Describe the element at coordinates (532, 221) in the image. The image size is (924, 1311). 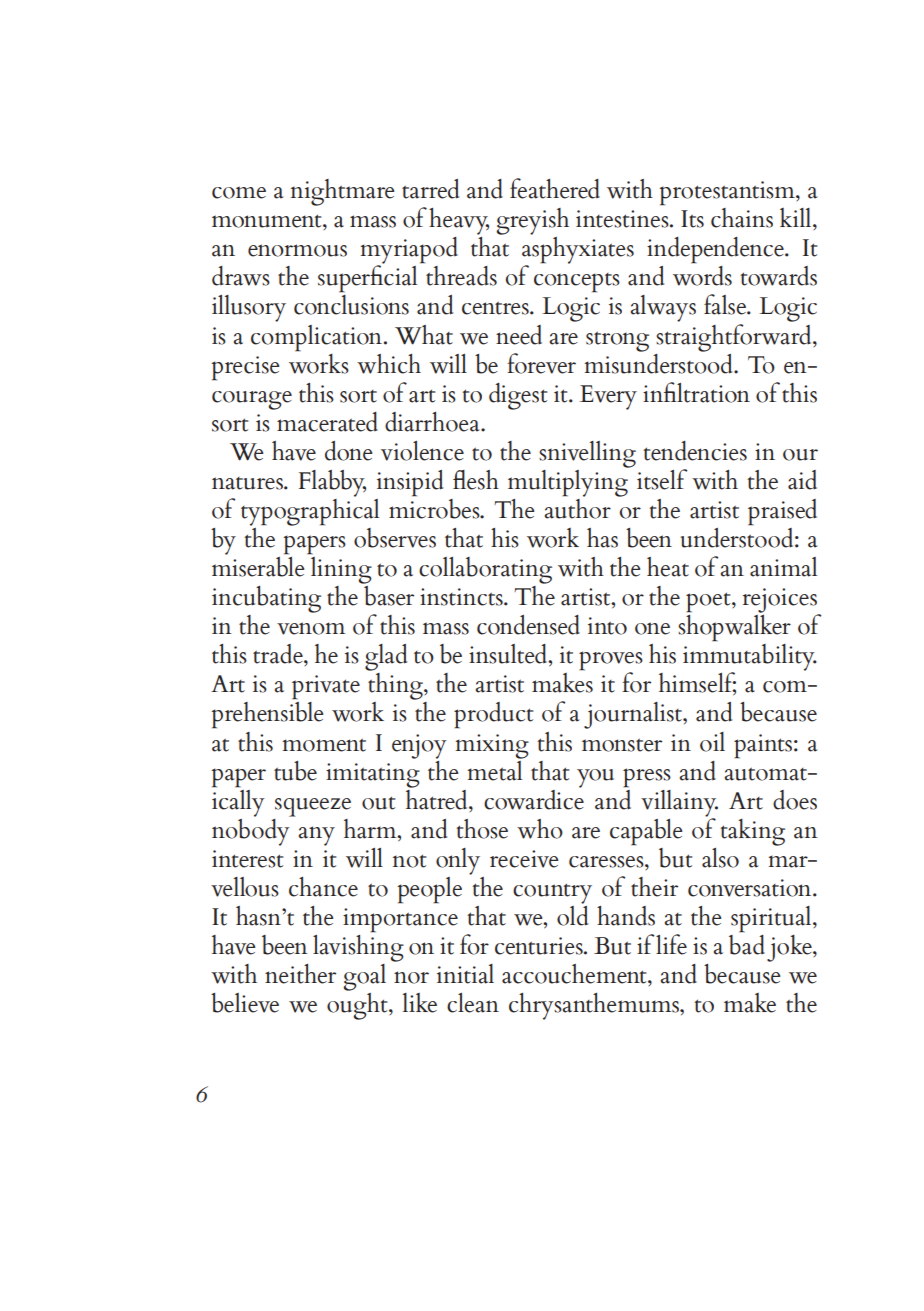
I see `greyish` at that location.
